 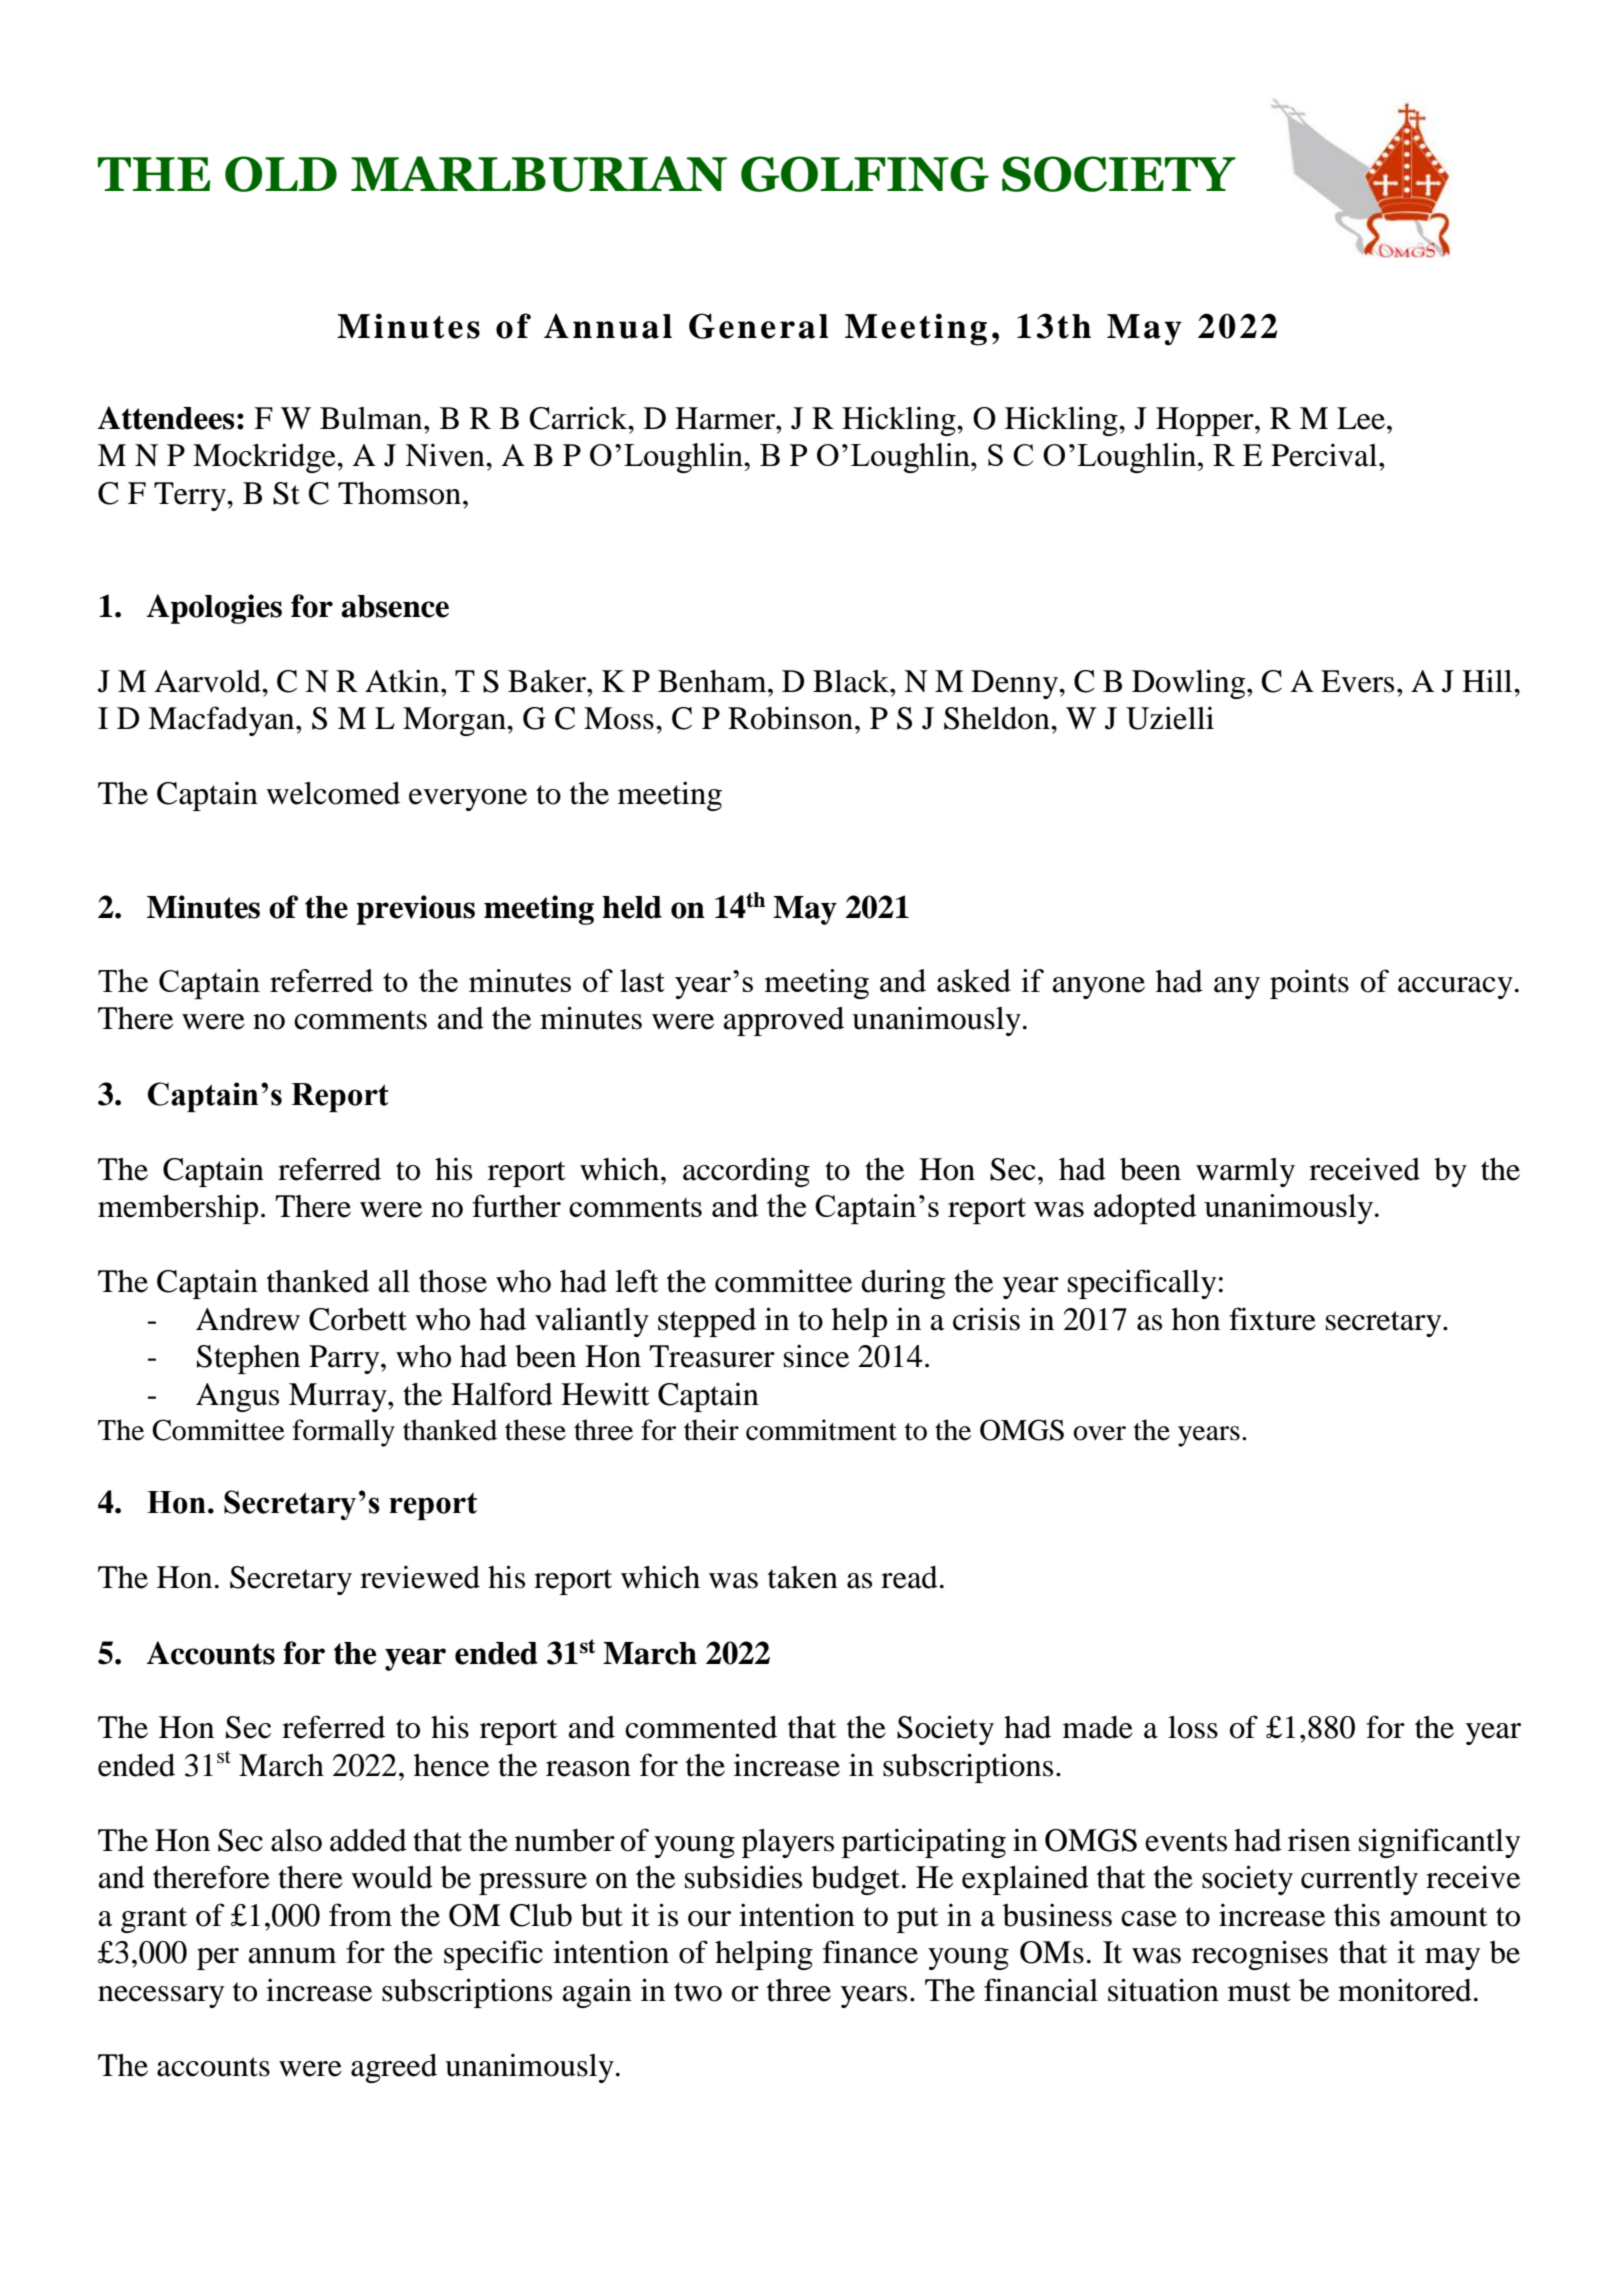 What do you see at coordinates (178, 1209) in the page?
I see `membership` at bounding box center [178, 1209].
